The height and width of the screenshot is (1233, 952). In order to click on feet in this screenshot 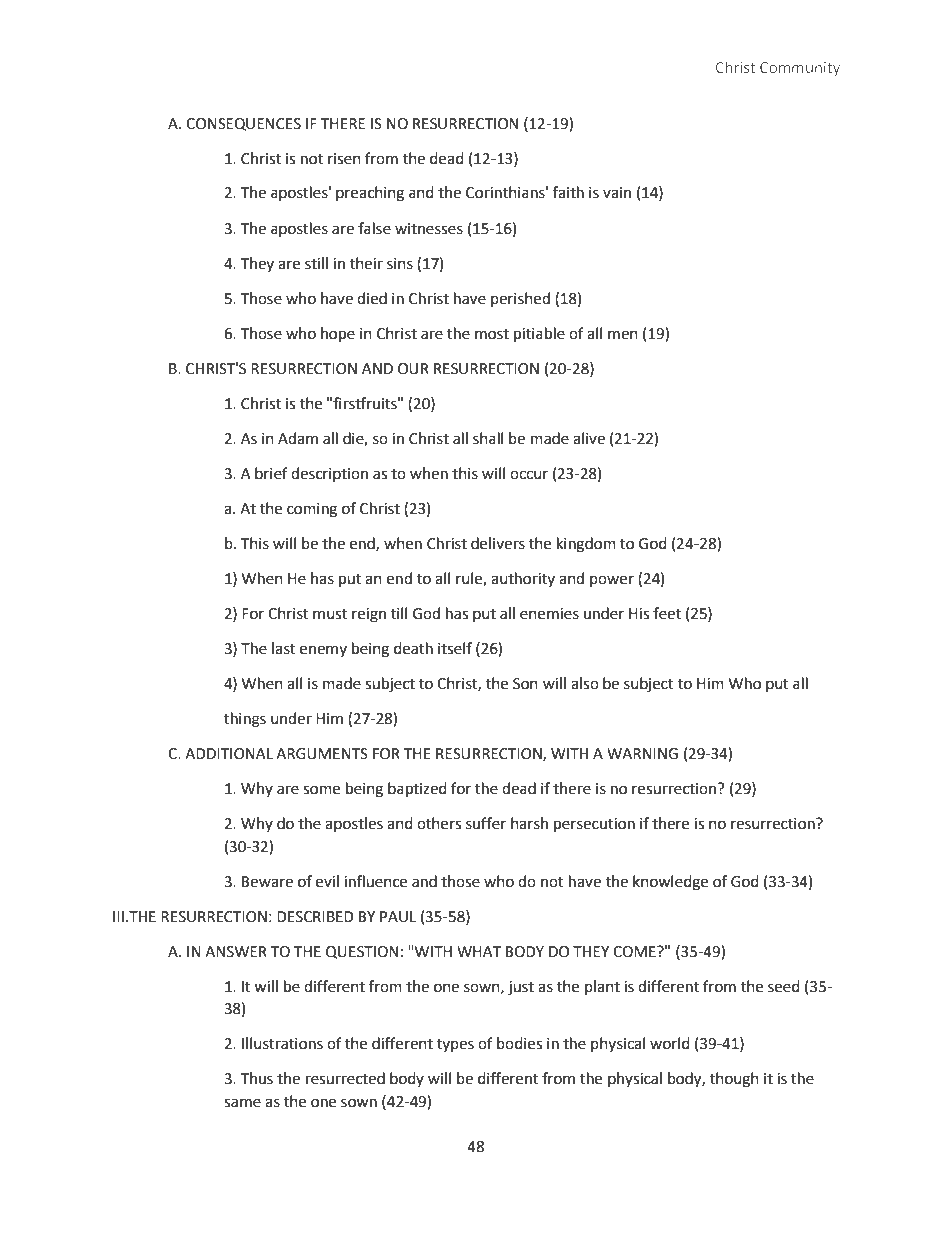, I will do `click(667, 613)`.
